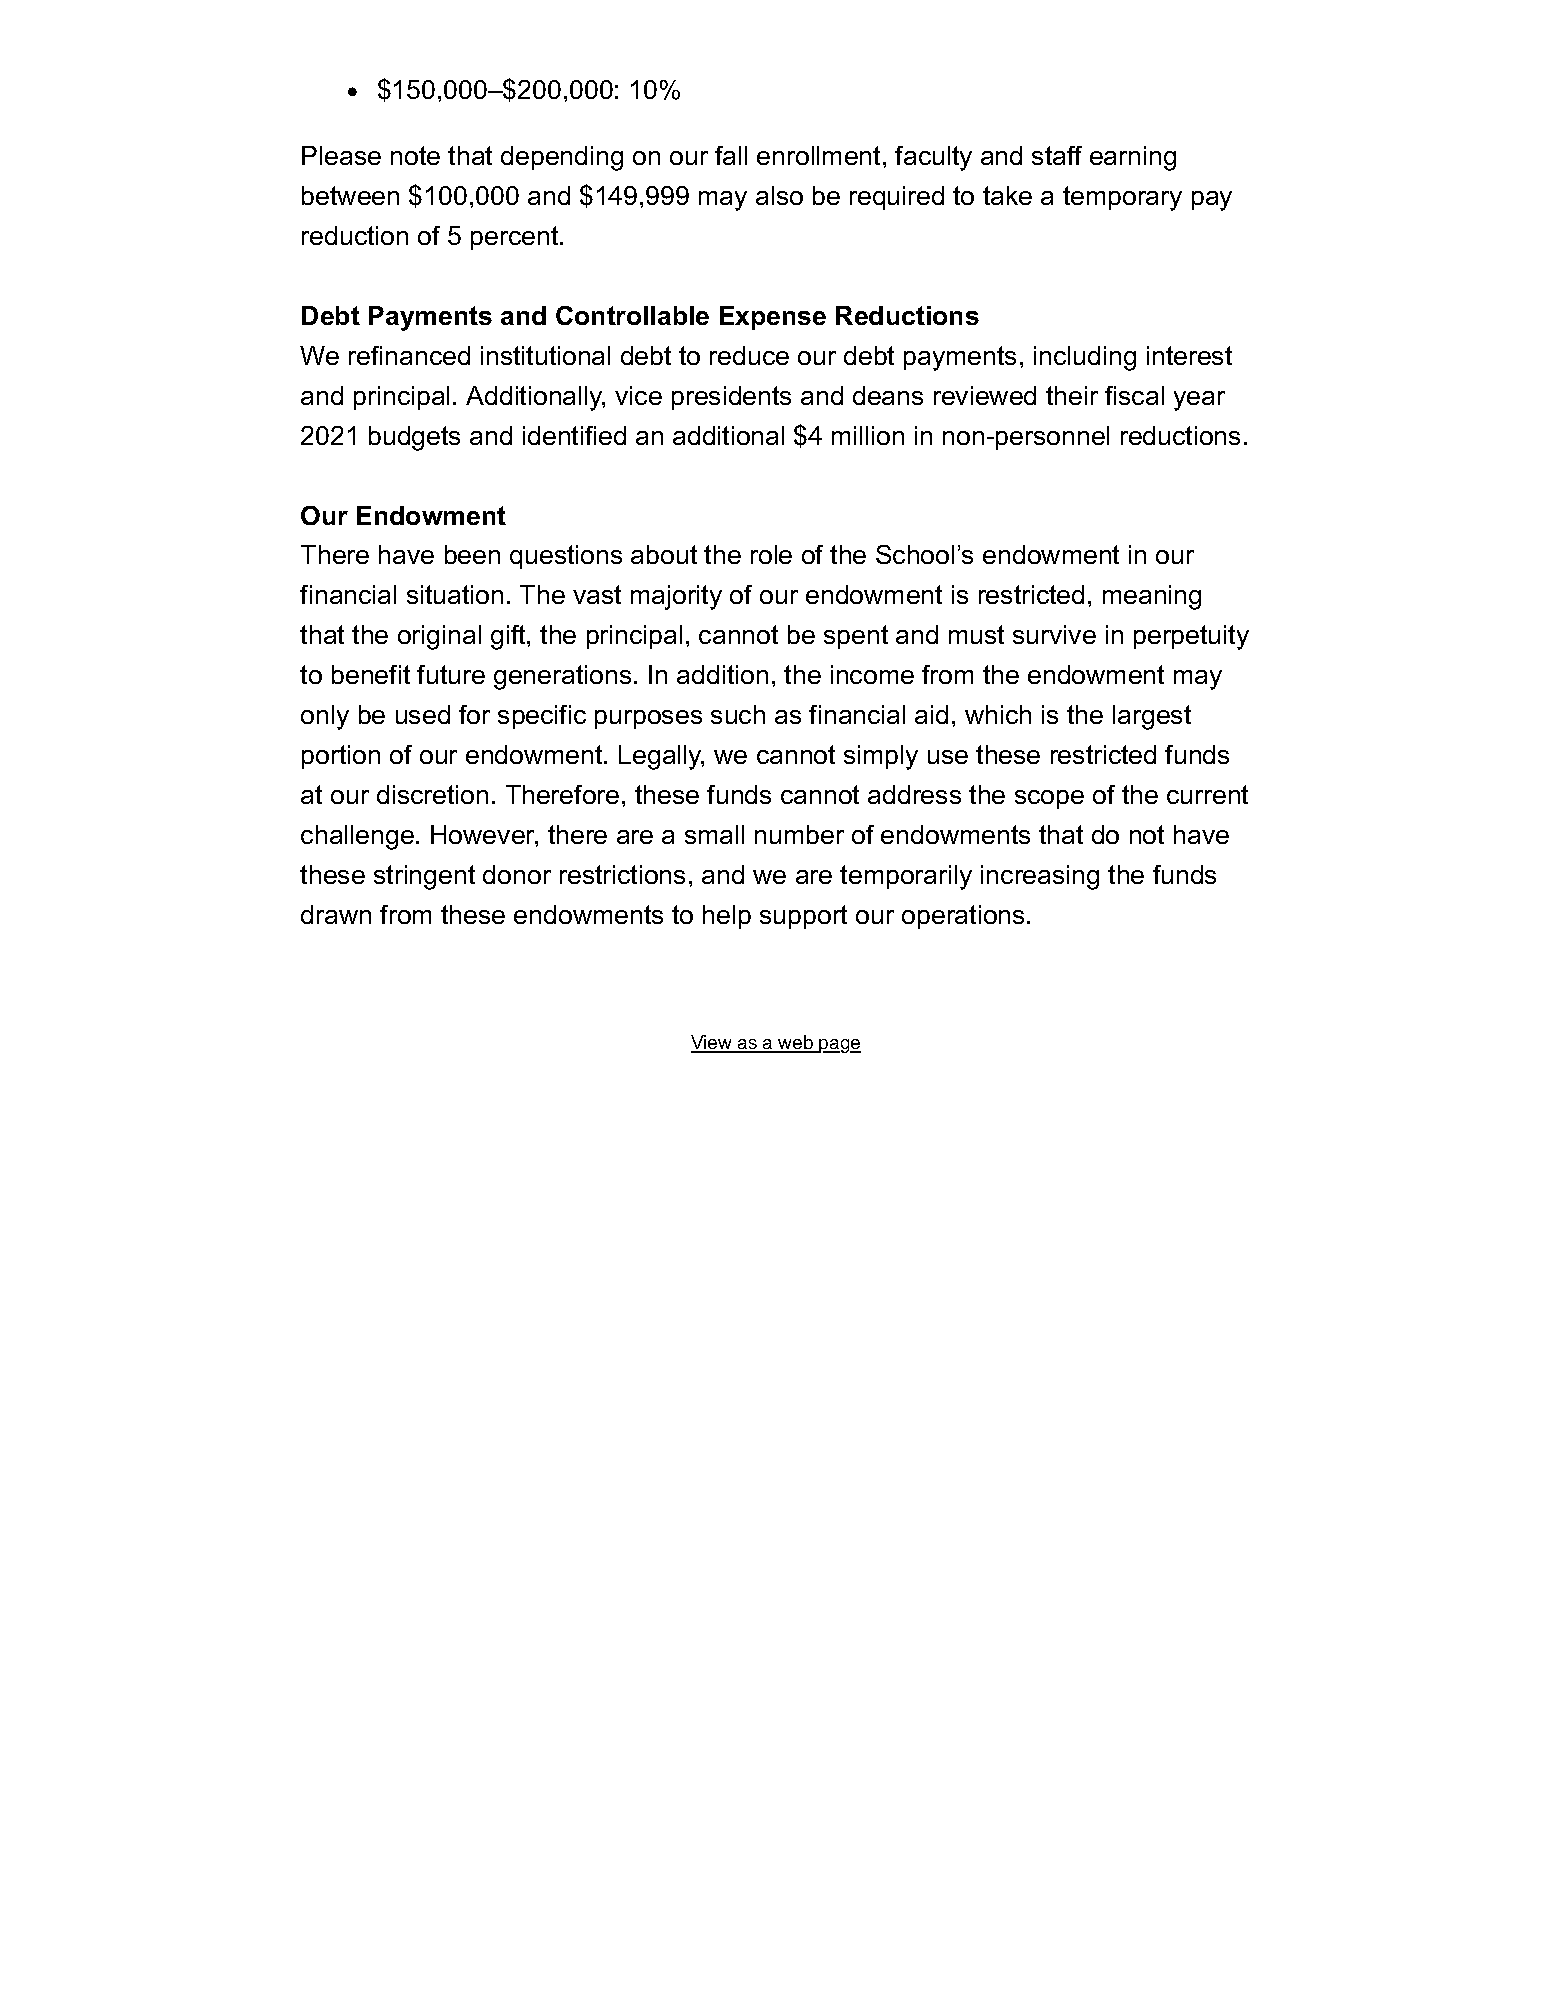 This document has height=2005, width=1550. Describe the element at coordinates (1152, 597) in the document. I see `meaning` at that location.
